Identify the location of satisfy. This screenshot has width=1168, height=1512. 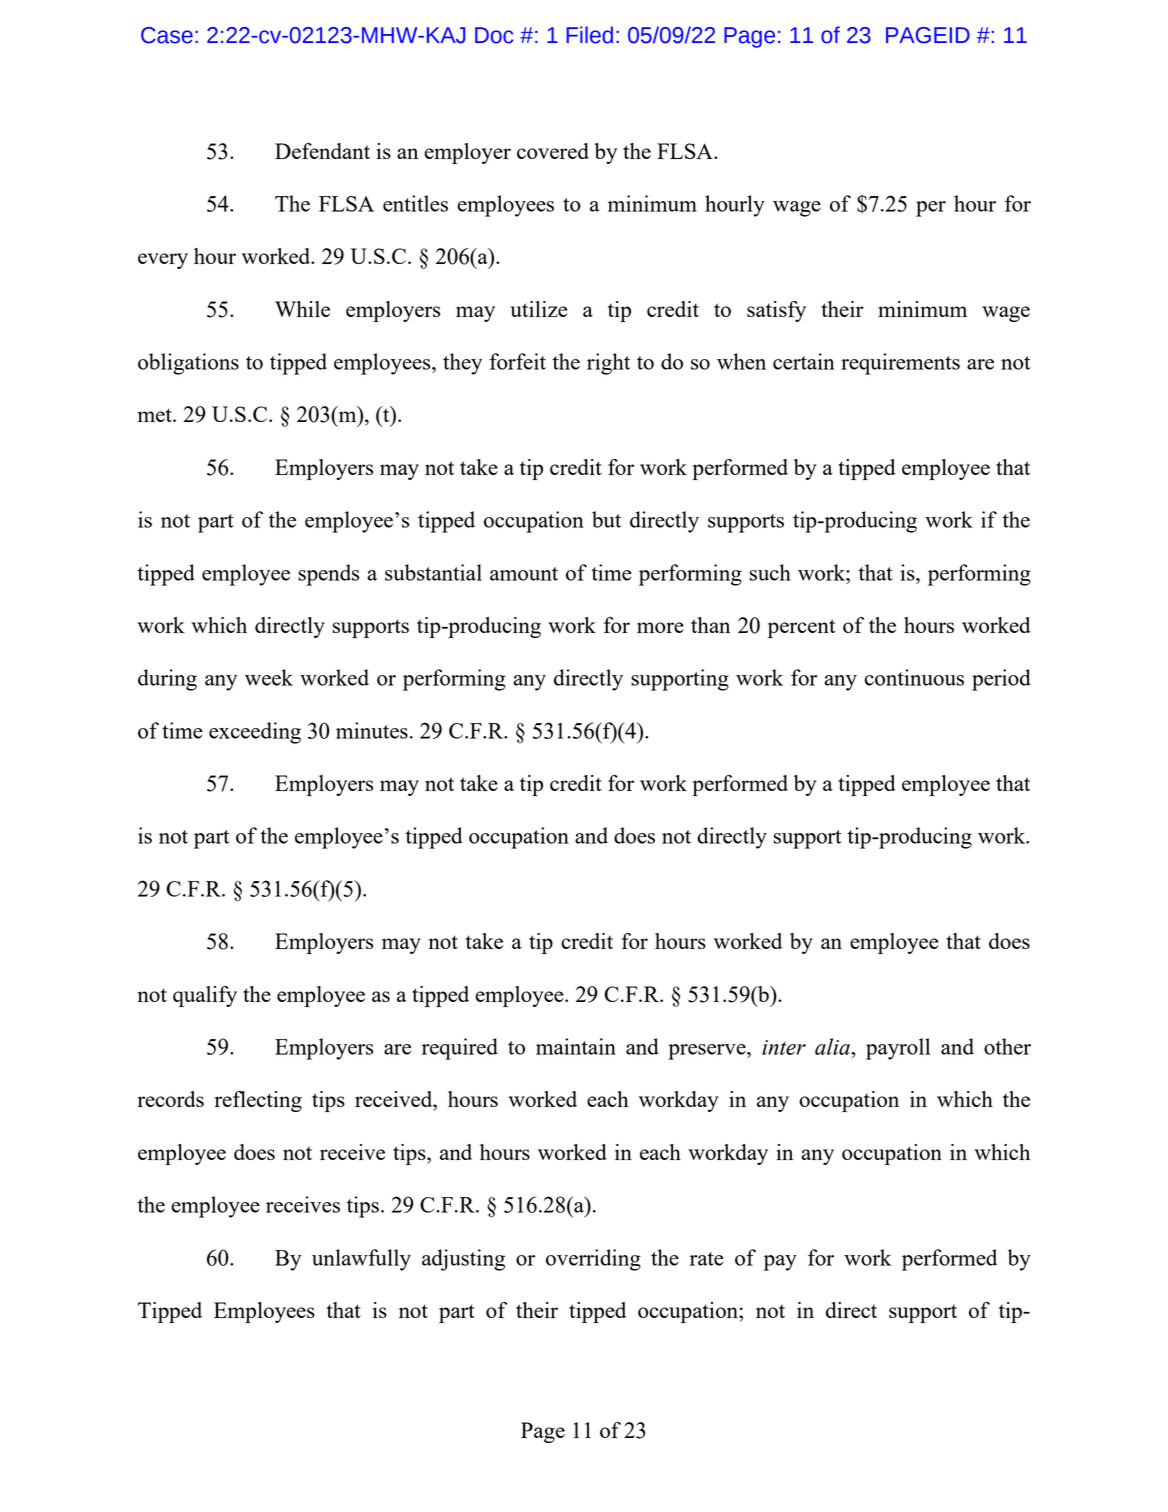
(776, 311).
